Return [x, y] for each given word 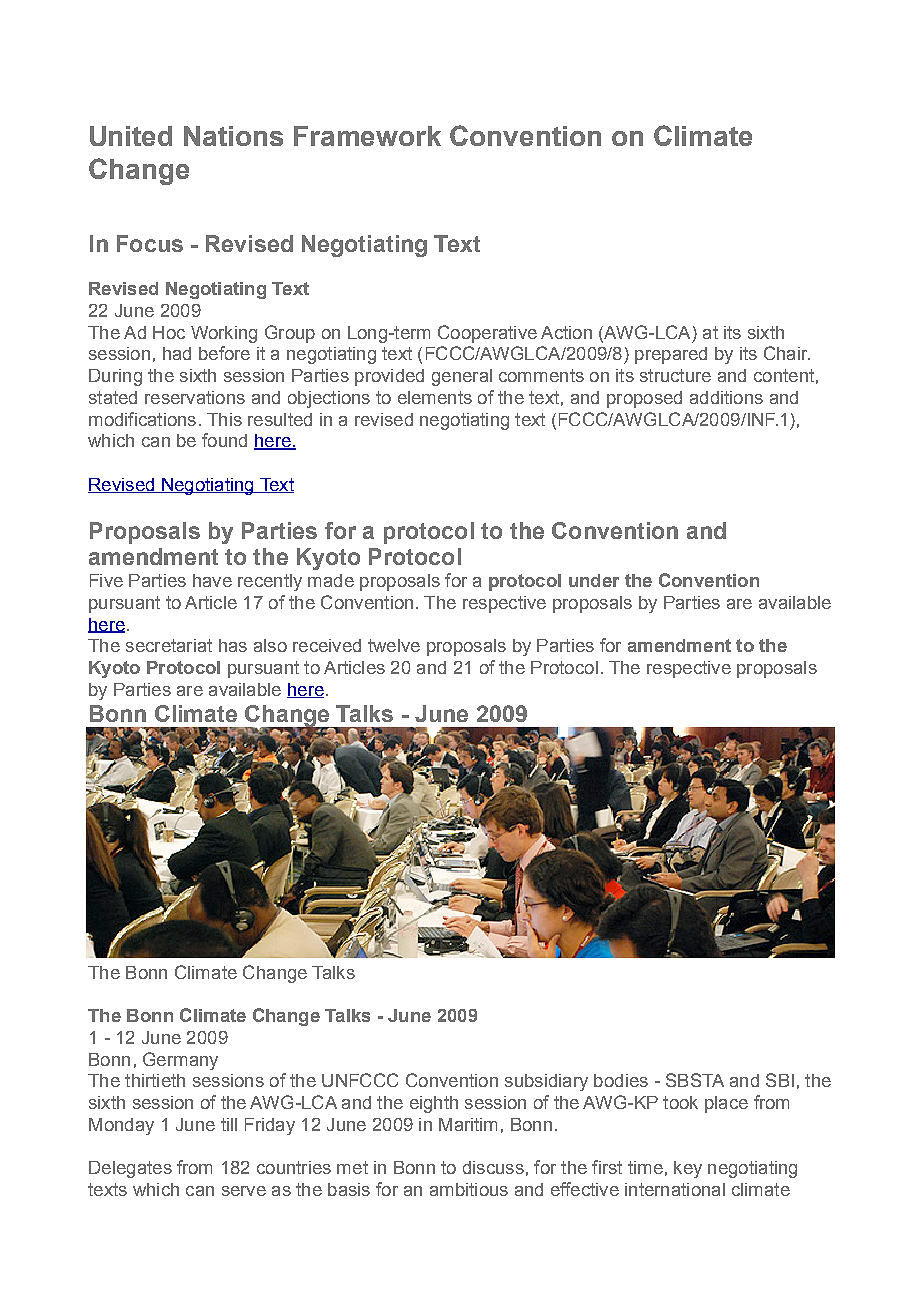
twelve [394, 645]
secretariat [169, 645]
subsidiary [546, 1082]
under [594, 580]
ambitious [469, 1189]
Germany [180, 1061]
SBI [780, 1080]
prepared [671, 355]
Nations [233, 136]
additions [726, 397]
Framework [367, 136]
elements [435, 397]
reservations [195, 397]
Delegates [130, 1169]
